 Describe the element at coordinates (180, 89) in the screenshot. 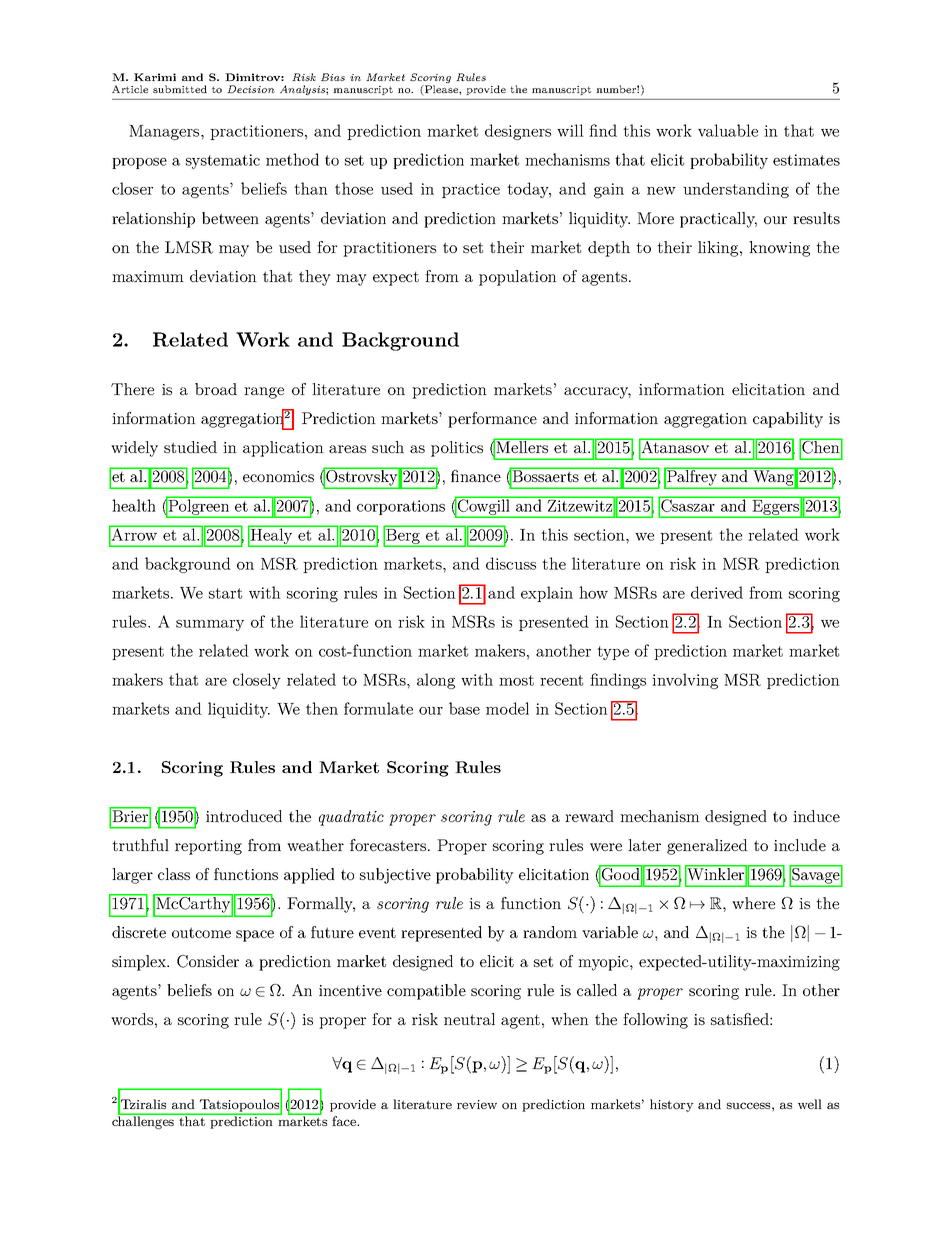

I see `submitted` at that location.
